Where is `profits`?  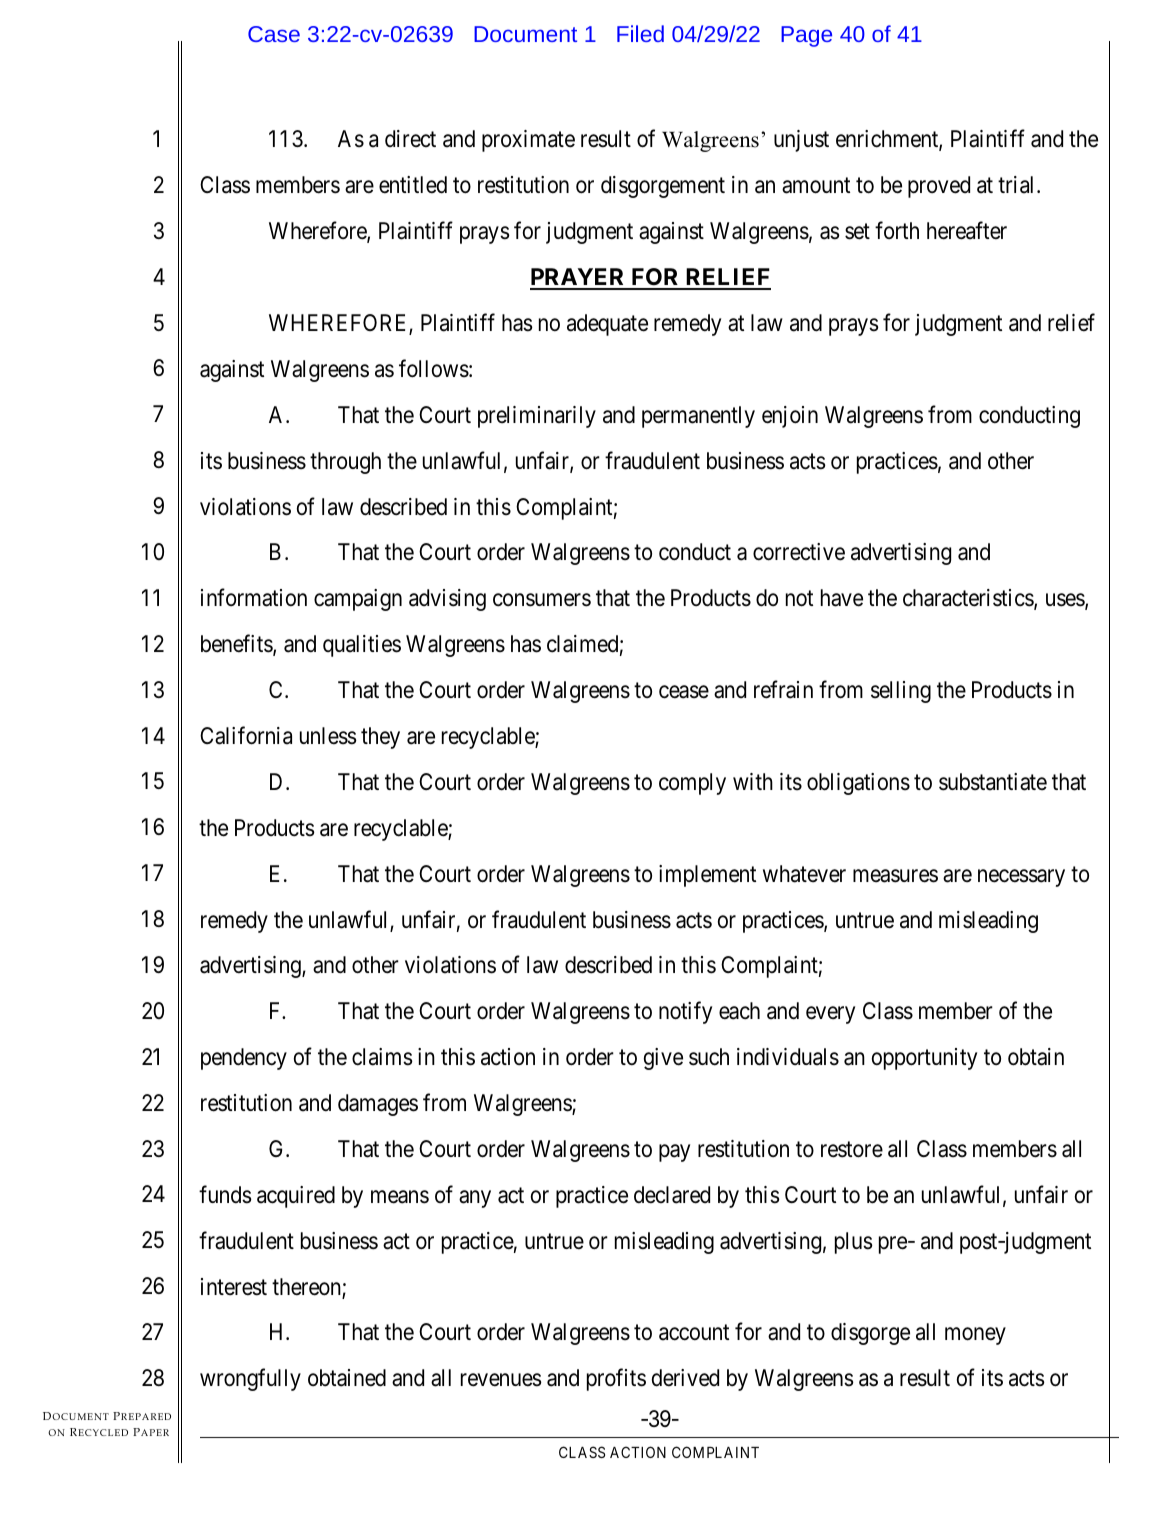 profits is located at coordinates (616, 1380).
